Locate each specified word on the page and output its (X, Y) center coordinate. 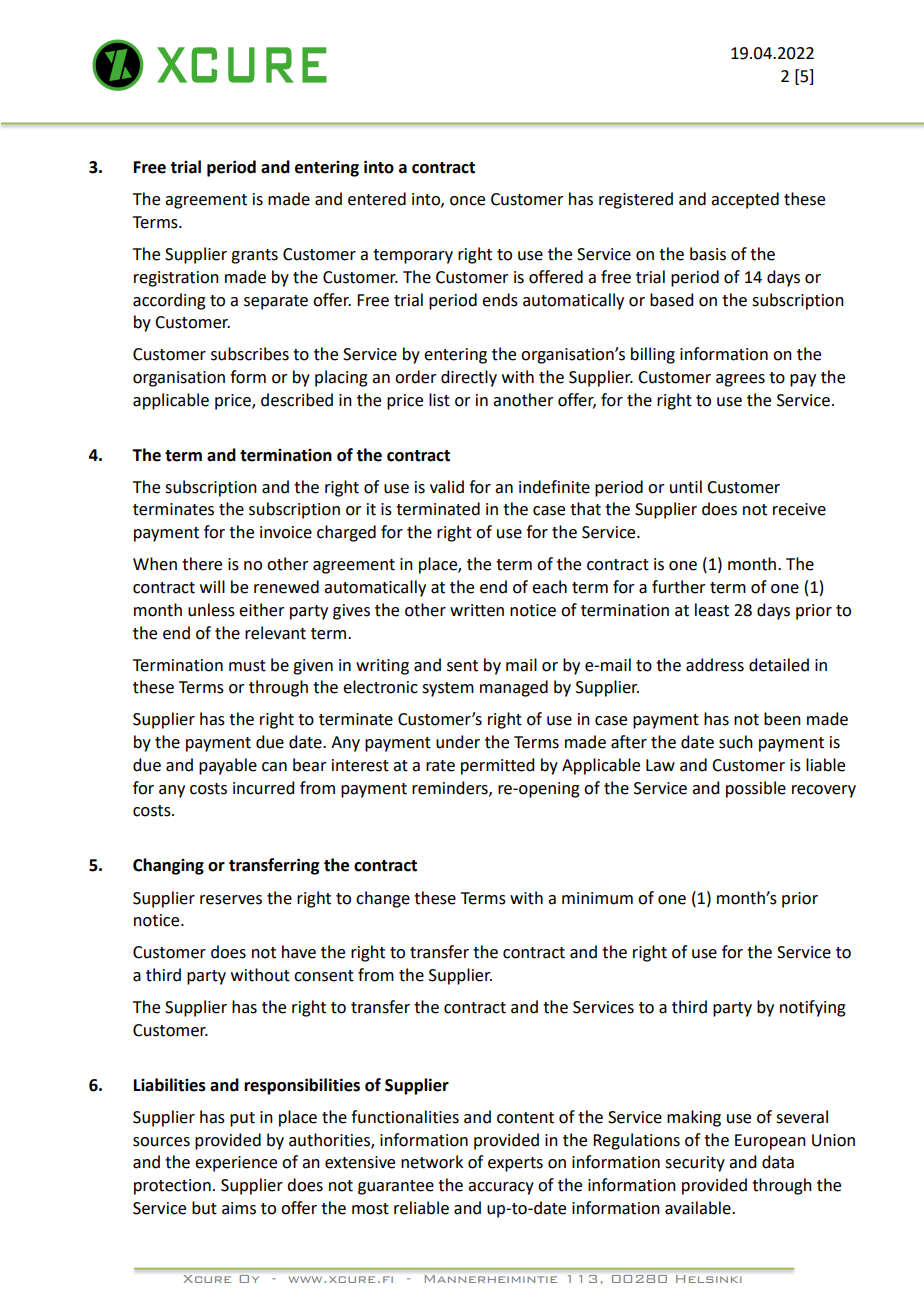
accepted (745, 200)
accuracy (501, 1188)
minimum (597, 898)
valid (447, 487)
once (467, 201)
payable (228, 766)
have (299, 952)
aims (239, 1208)
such (736, 742)
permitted (497, 766)
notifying (813, 1008)
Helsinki (708, 1279)
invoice (286, 532)
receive (799, 509)
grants (254, 256)
